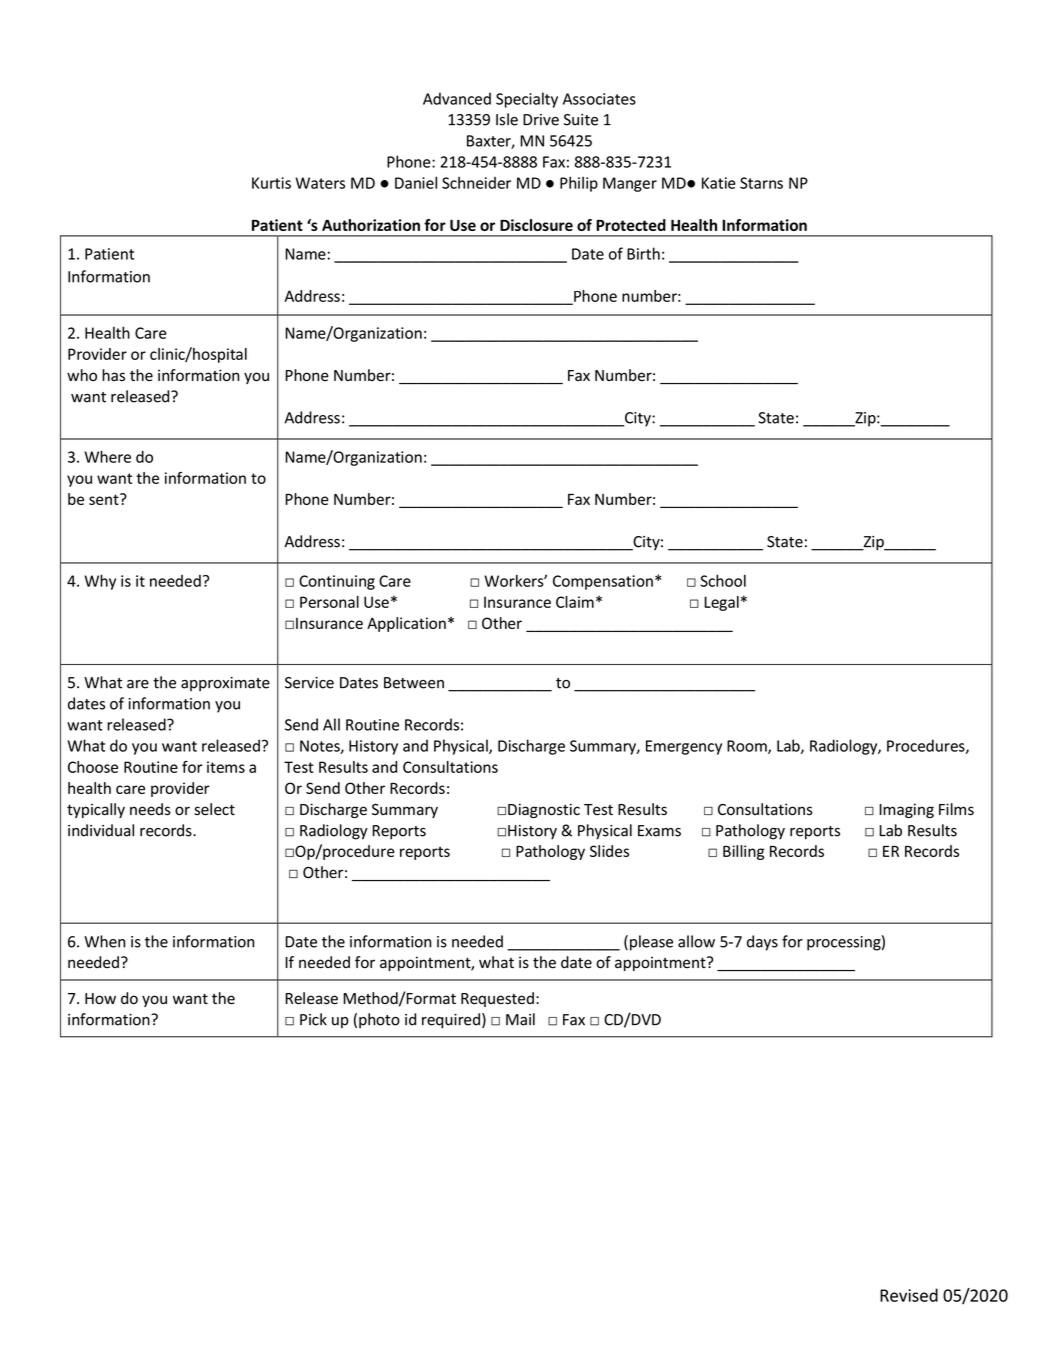 The width and height of the screenshot is (1057, 1368). What do you see at coordinates (113, 375) in the screenshot?
I see `has` at bounding box center [113, 375].
